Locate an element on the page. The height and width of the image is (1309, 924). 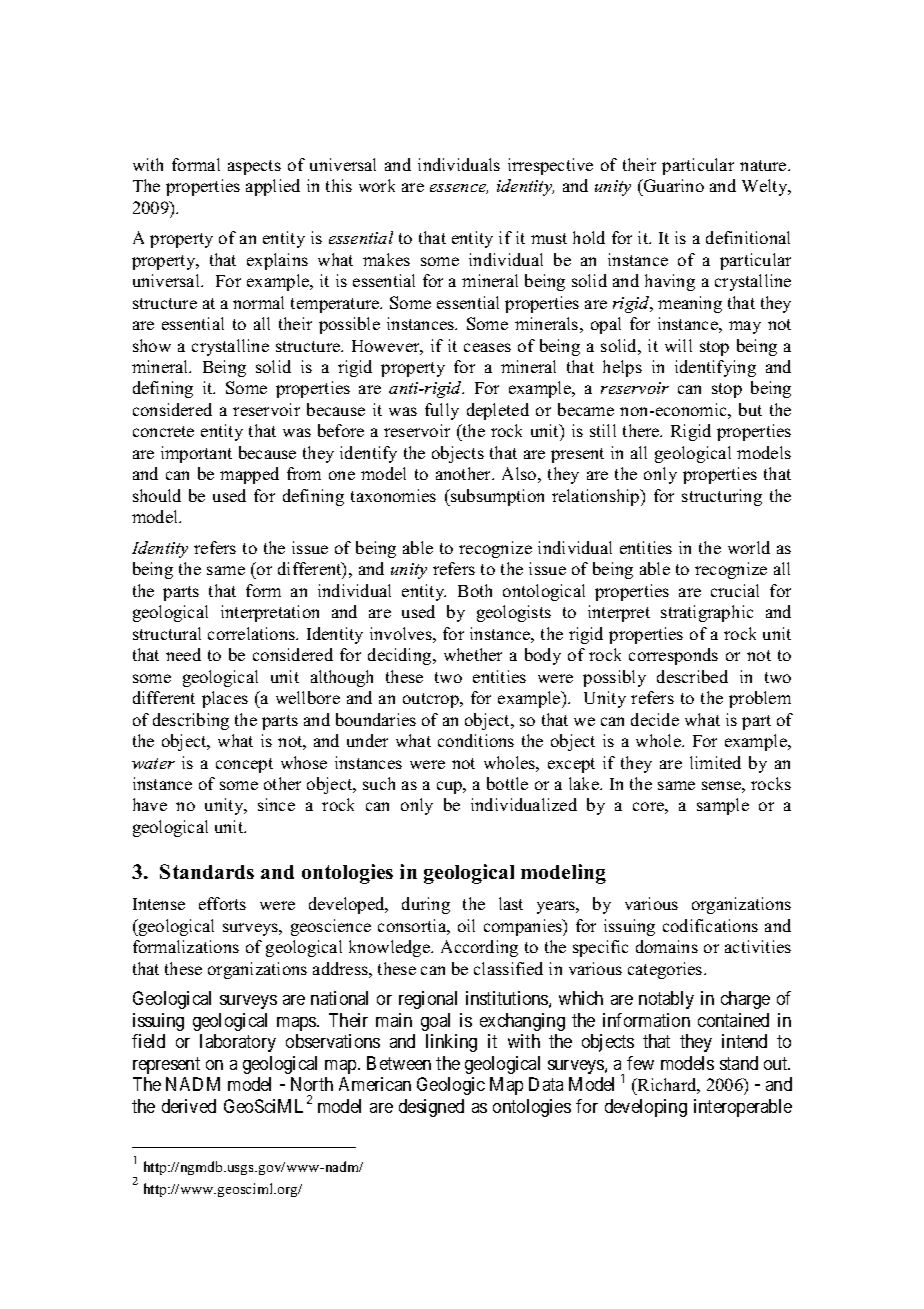
essence is located at coordinates (459, 189).
